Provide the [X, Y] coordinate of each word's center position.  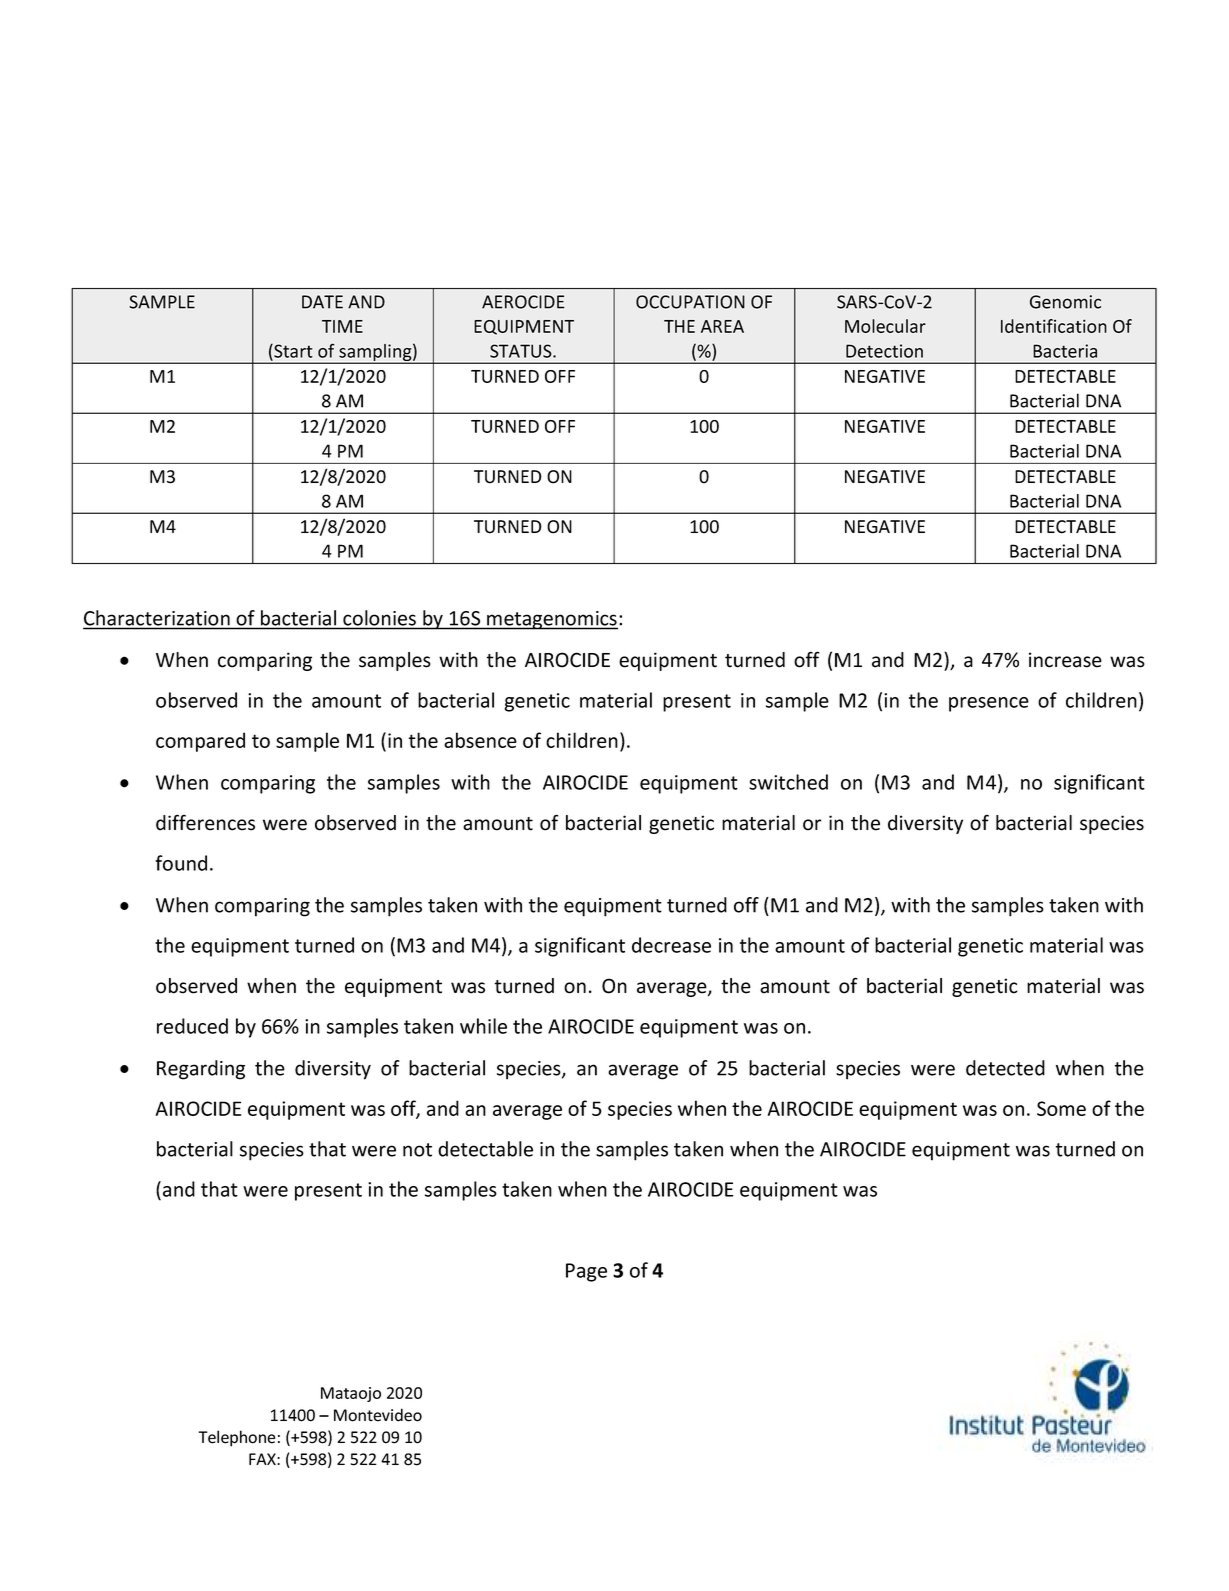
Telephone [236, 1438]
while [483, 1026]
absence [480, 740]
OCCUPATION [690, 302]
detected [1005, 1068]
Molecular [885, 326]
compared [200, 742]
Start [292, 352]
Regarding [201, 1070]
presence [989, 704]
